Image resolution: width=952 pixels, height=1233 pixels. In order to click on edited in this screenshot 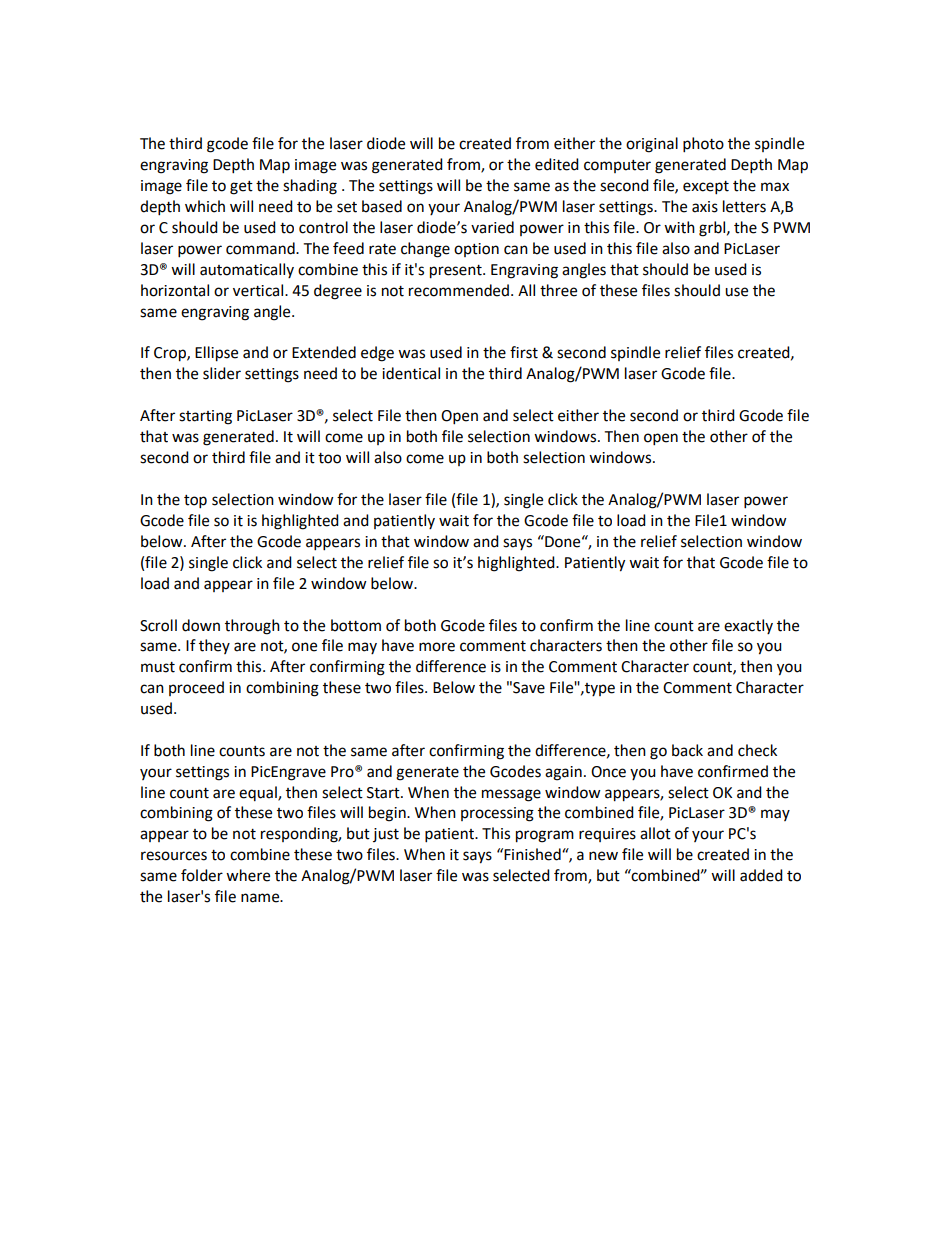, I will do `click(557, 164)`.
